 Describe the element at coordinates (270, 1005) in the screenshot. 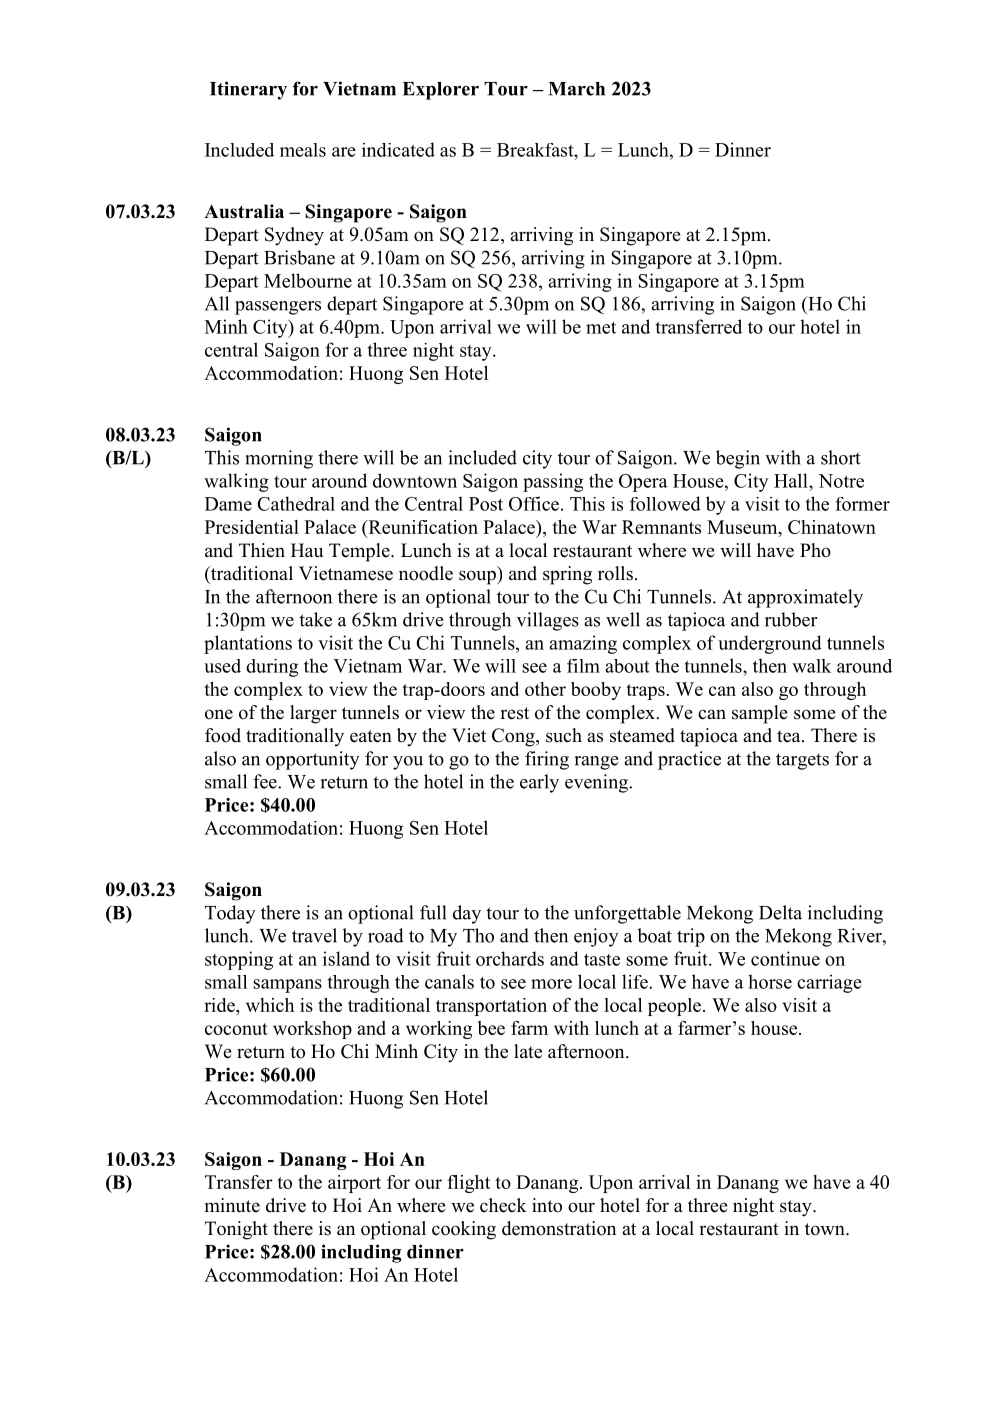

I see `which` at that location.
